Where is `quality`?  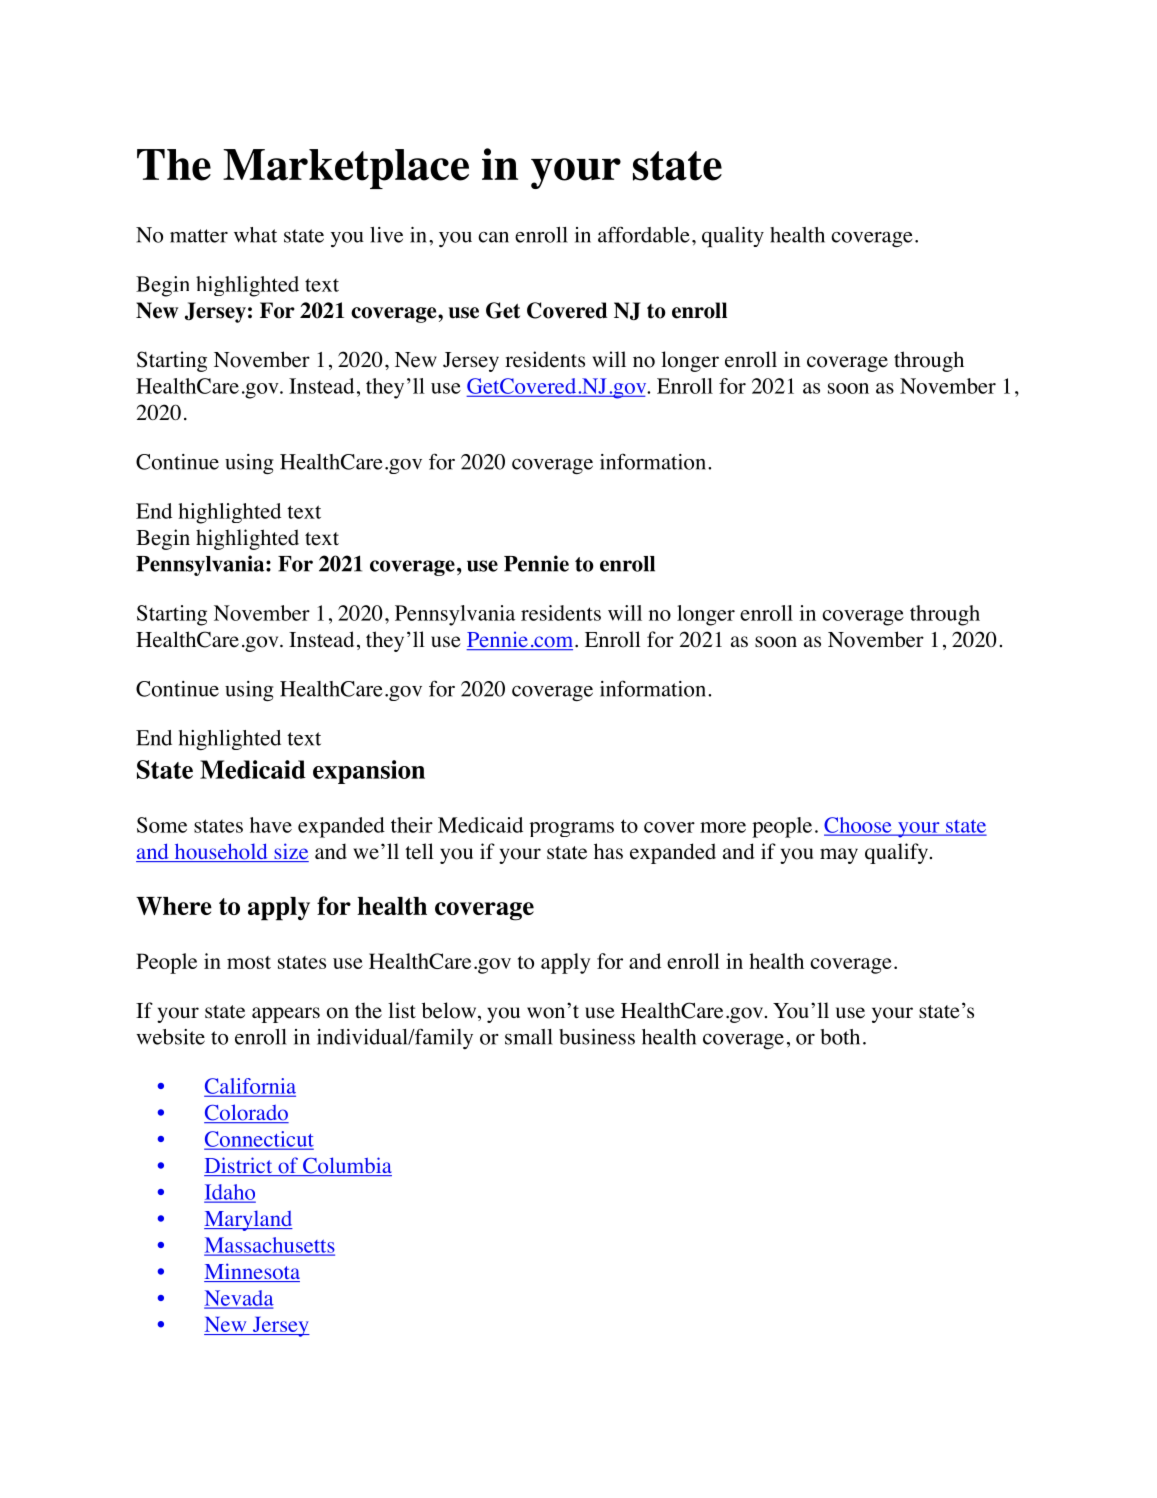
quality is located at coordinates (733, 237).
